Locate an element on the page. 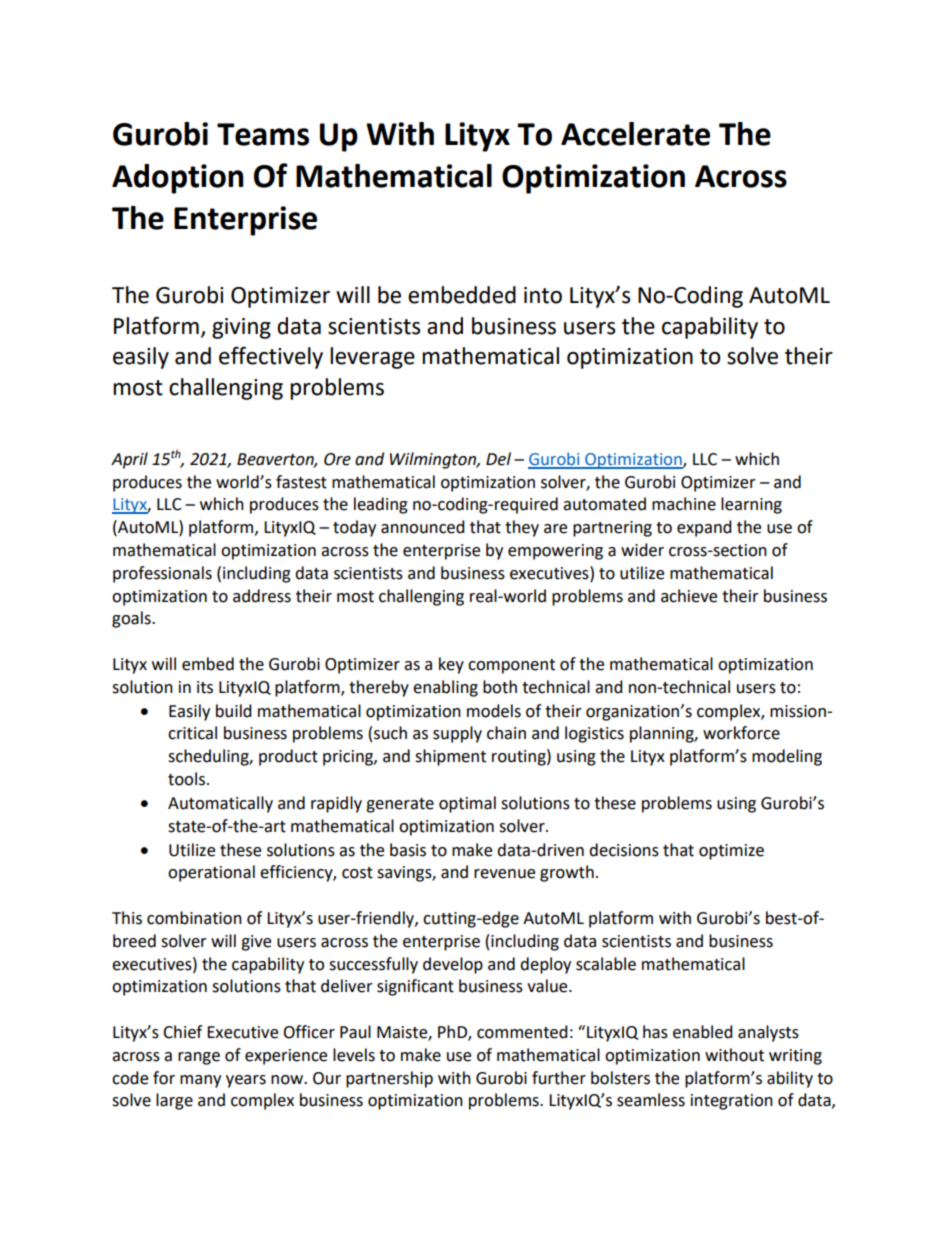 The image size is (952, 1233). Accelerate is located at coordinates (635, 134).
